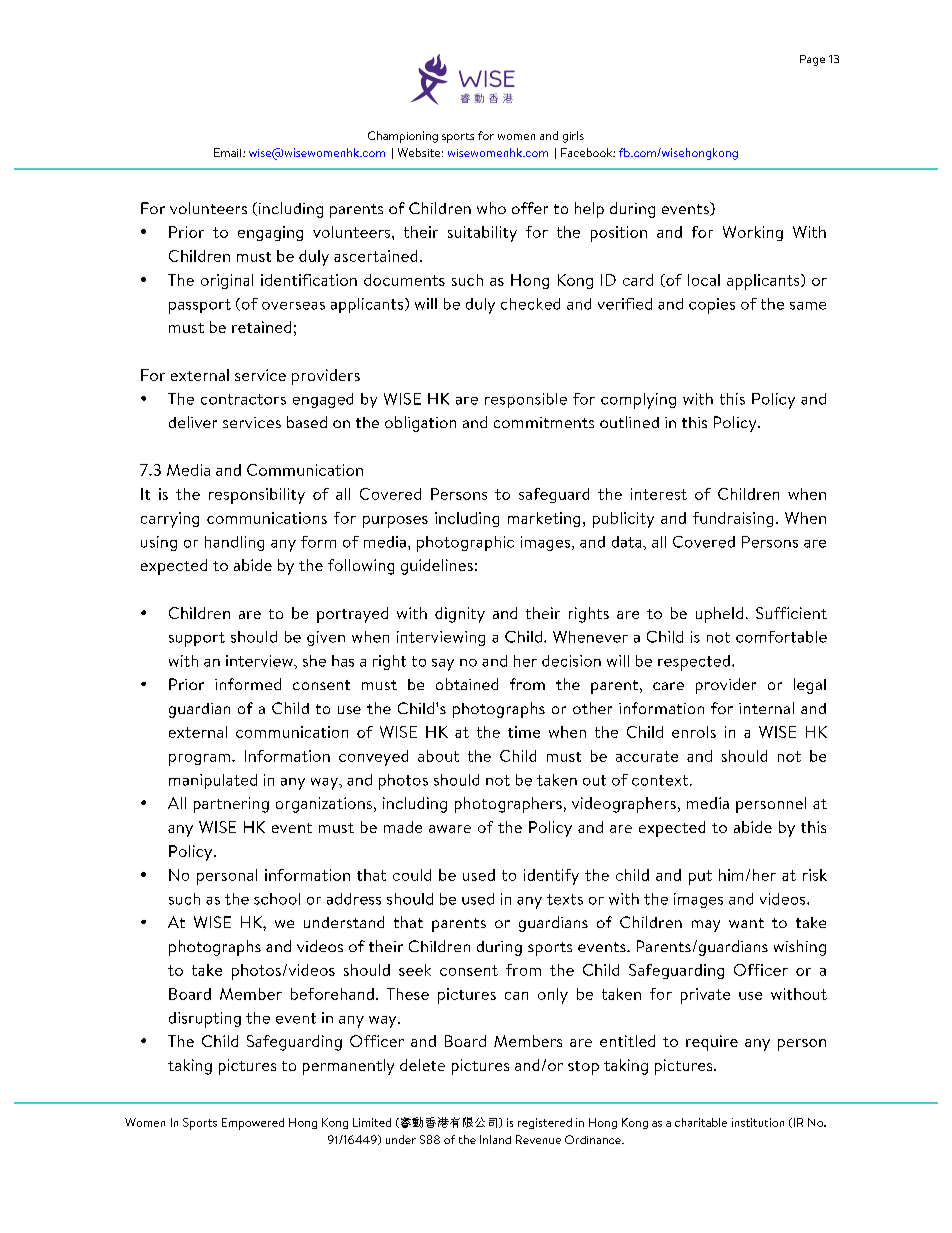 This screenshot has width=952, height=1233. I want to click on Inland, so click(495, 1139).
